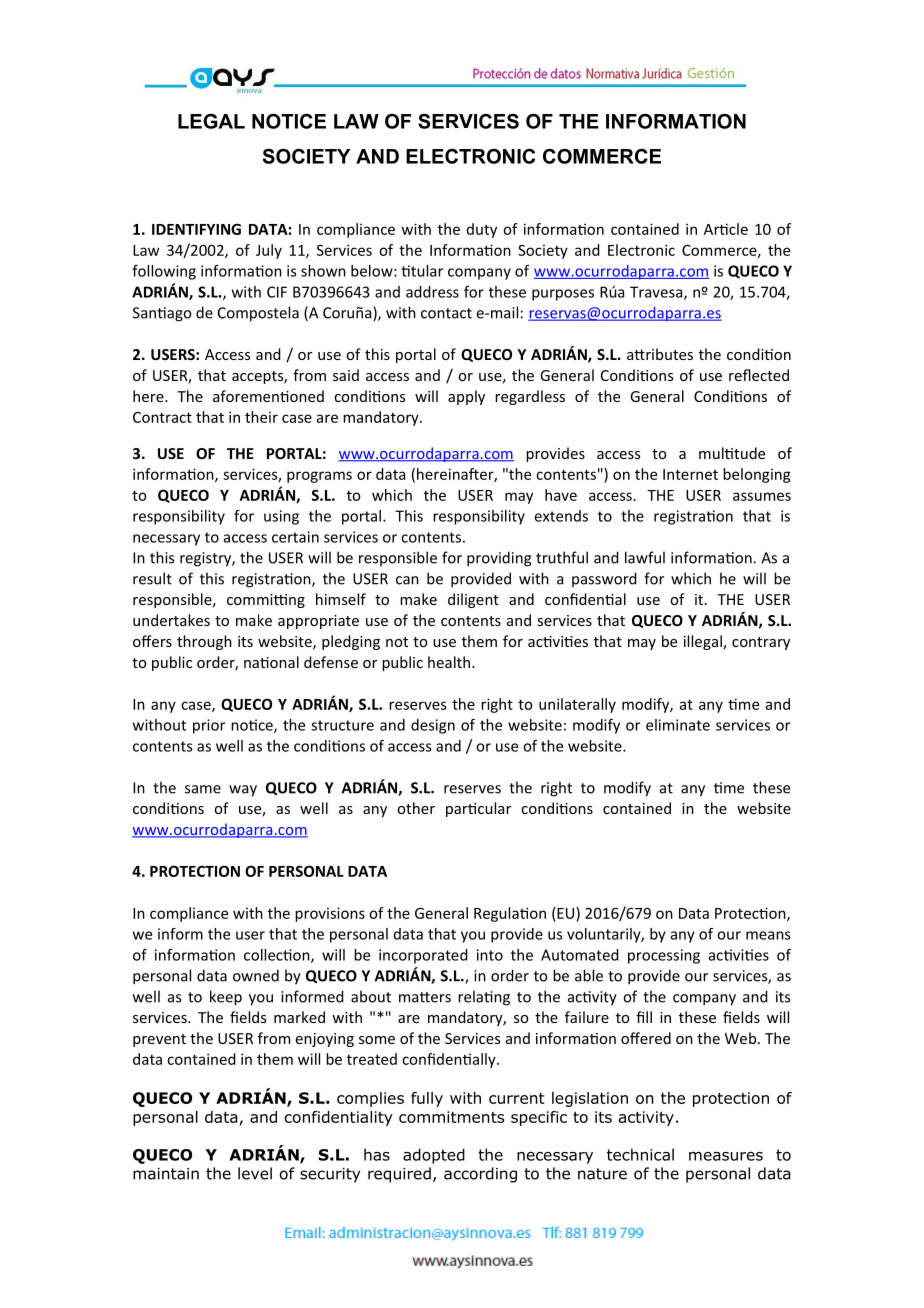  I want to click on adopted, so click(434, 1156).
